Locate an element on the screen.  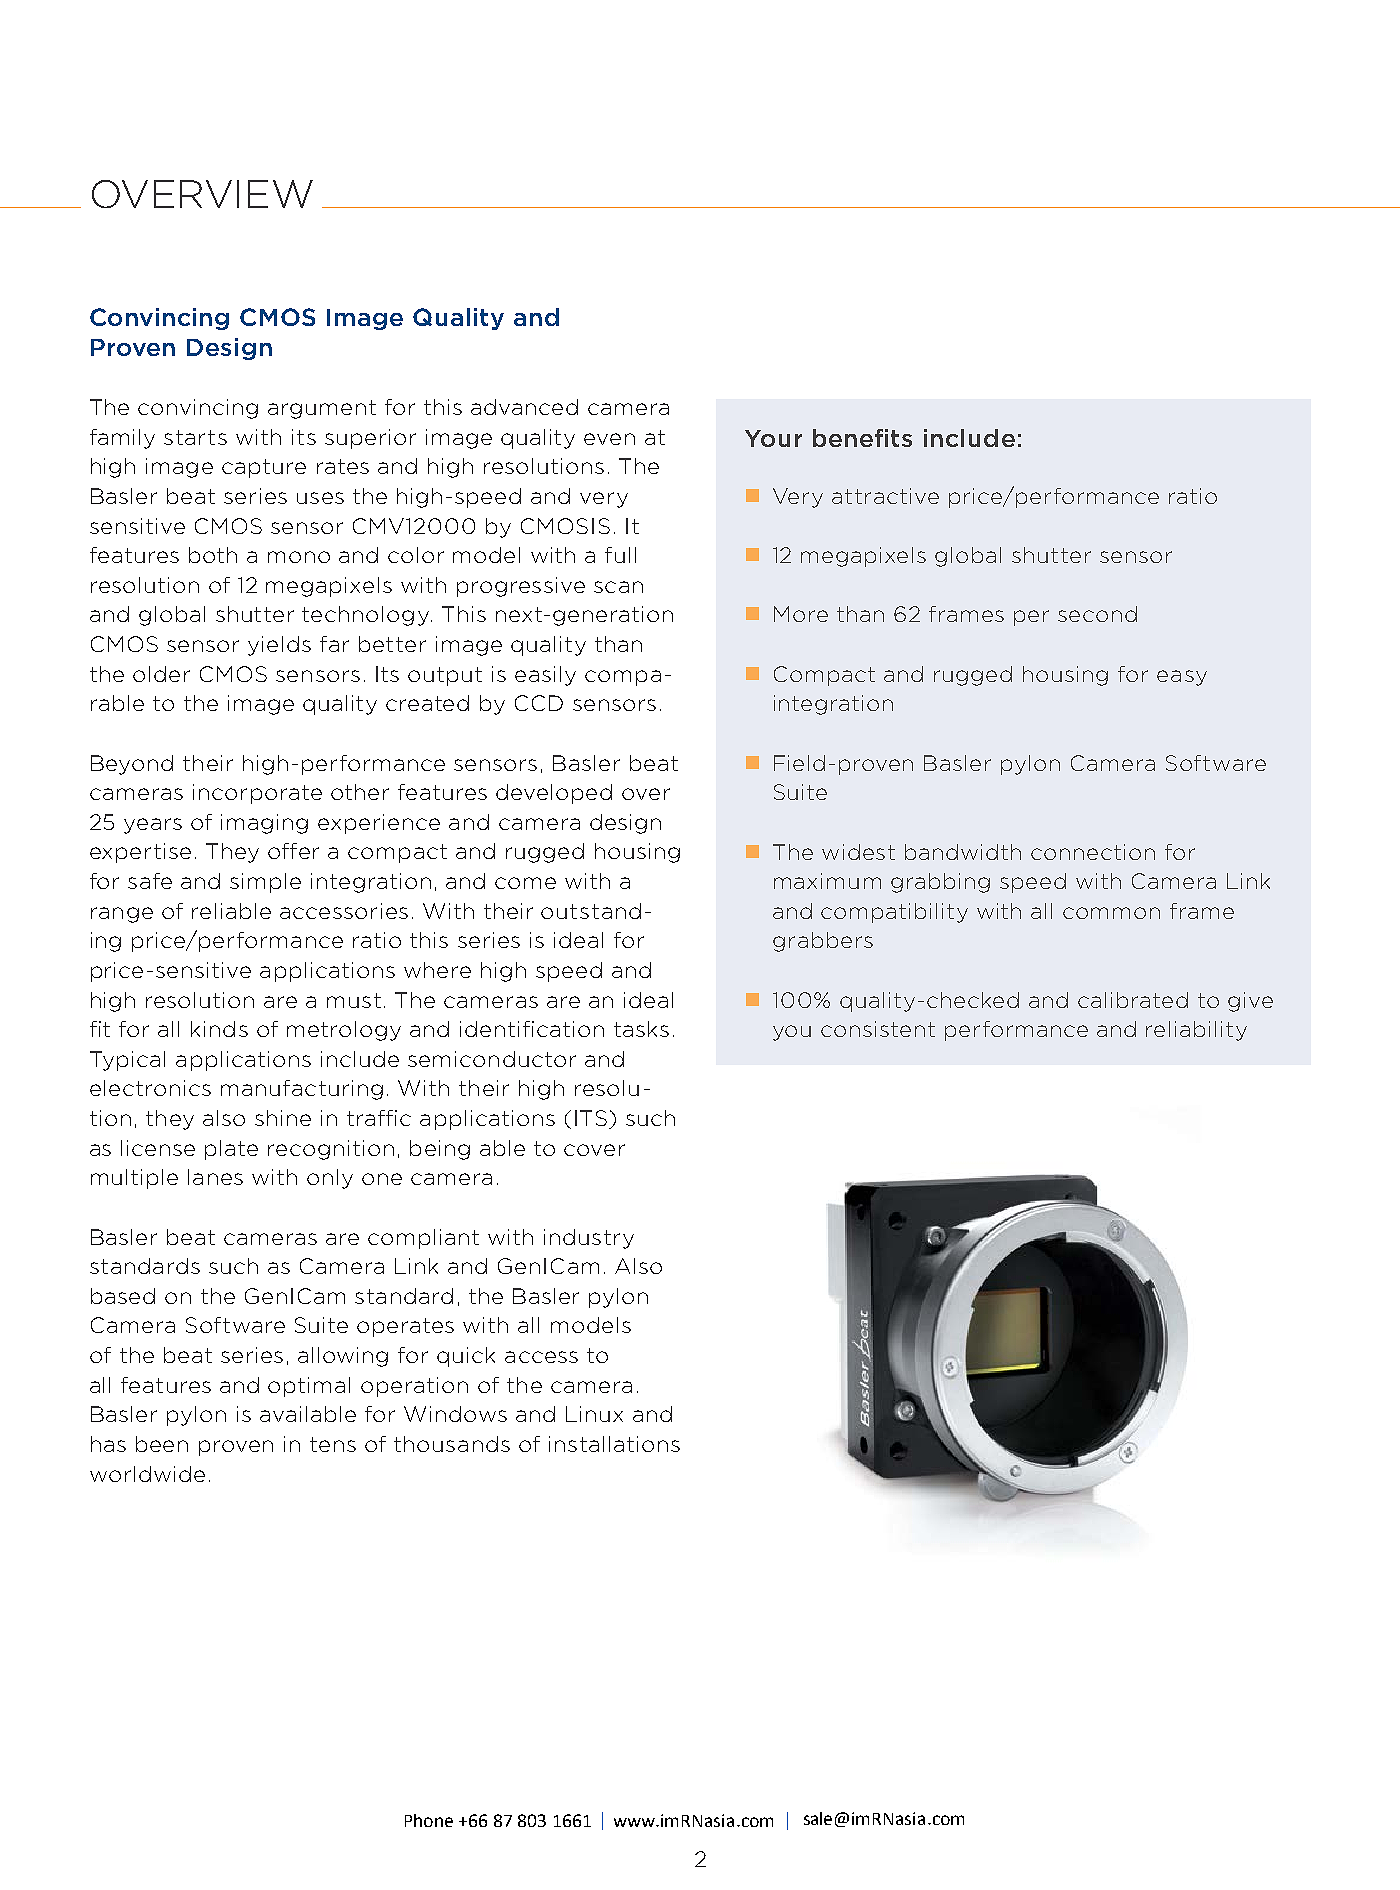
maximum is located at coordinates (827, 881).
